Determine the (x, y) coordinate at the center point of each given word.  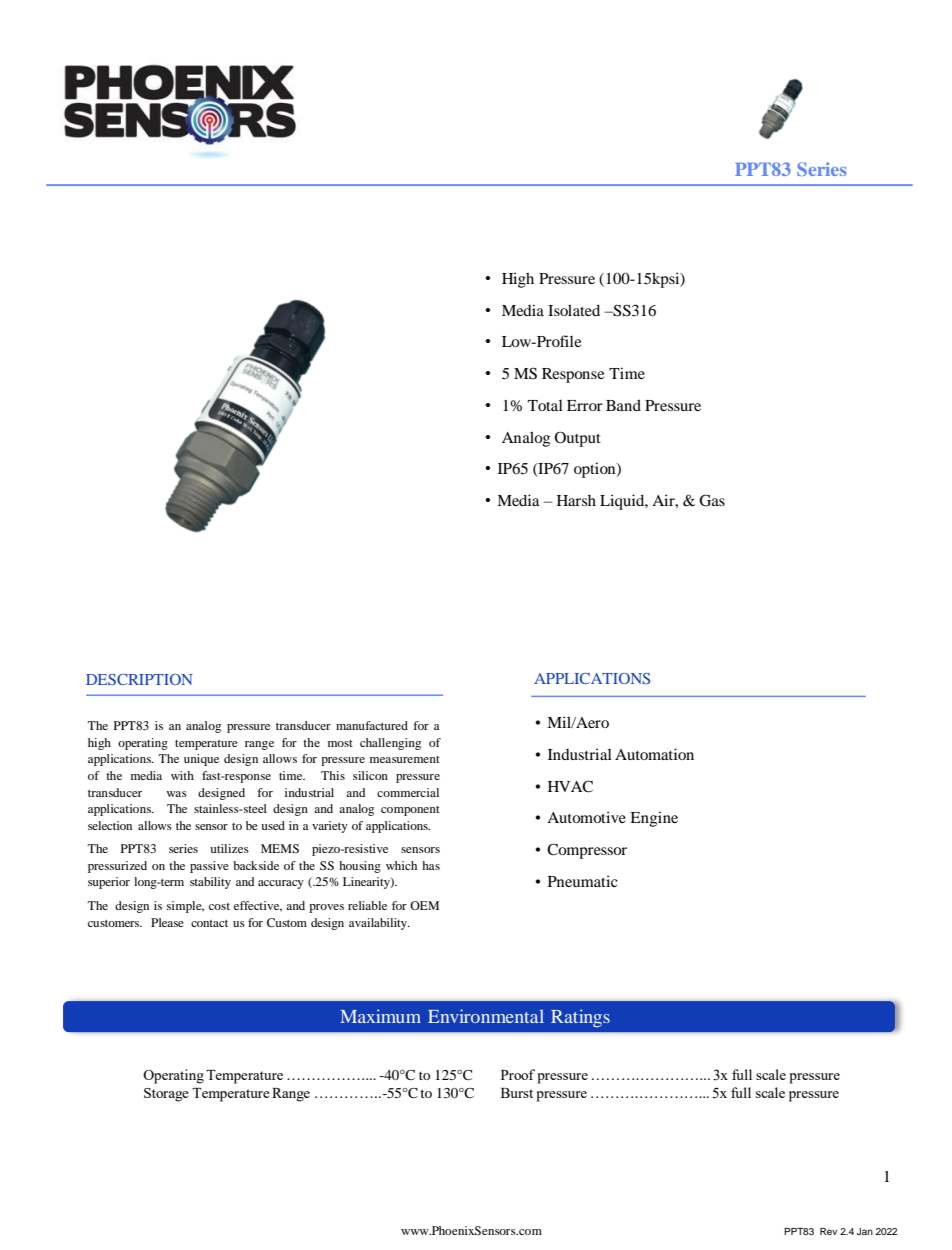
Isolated (574, 310)
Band (623, 405)
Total (545, 405)
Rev (828, 1231)
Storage (166, 1095)
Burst (517, 1093)
